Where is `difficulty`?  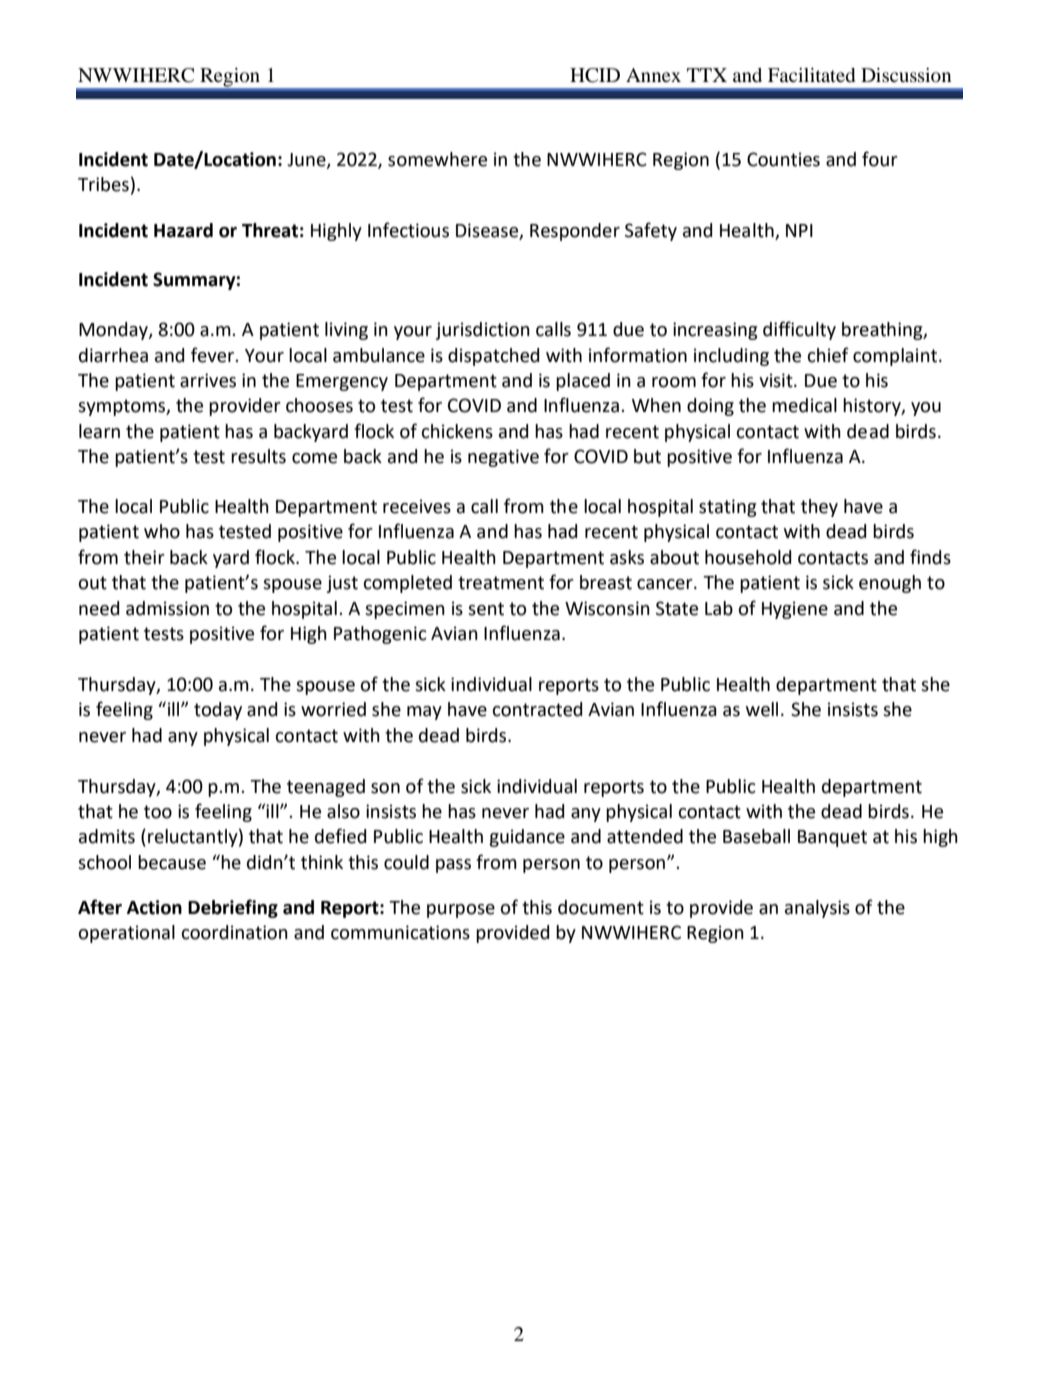 difficulty is located at coordinates (799, 330).
